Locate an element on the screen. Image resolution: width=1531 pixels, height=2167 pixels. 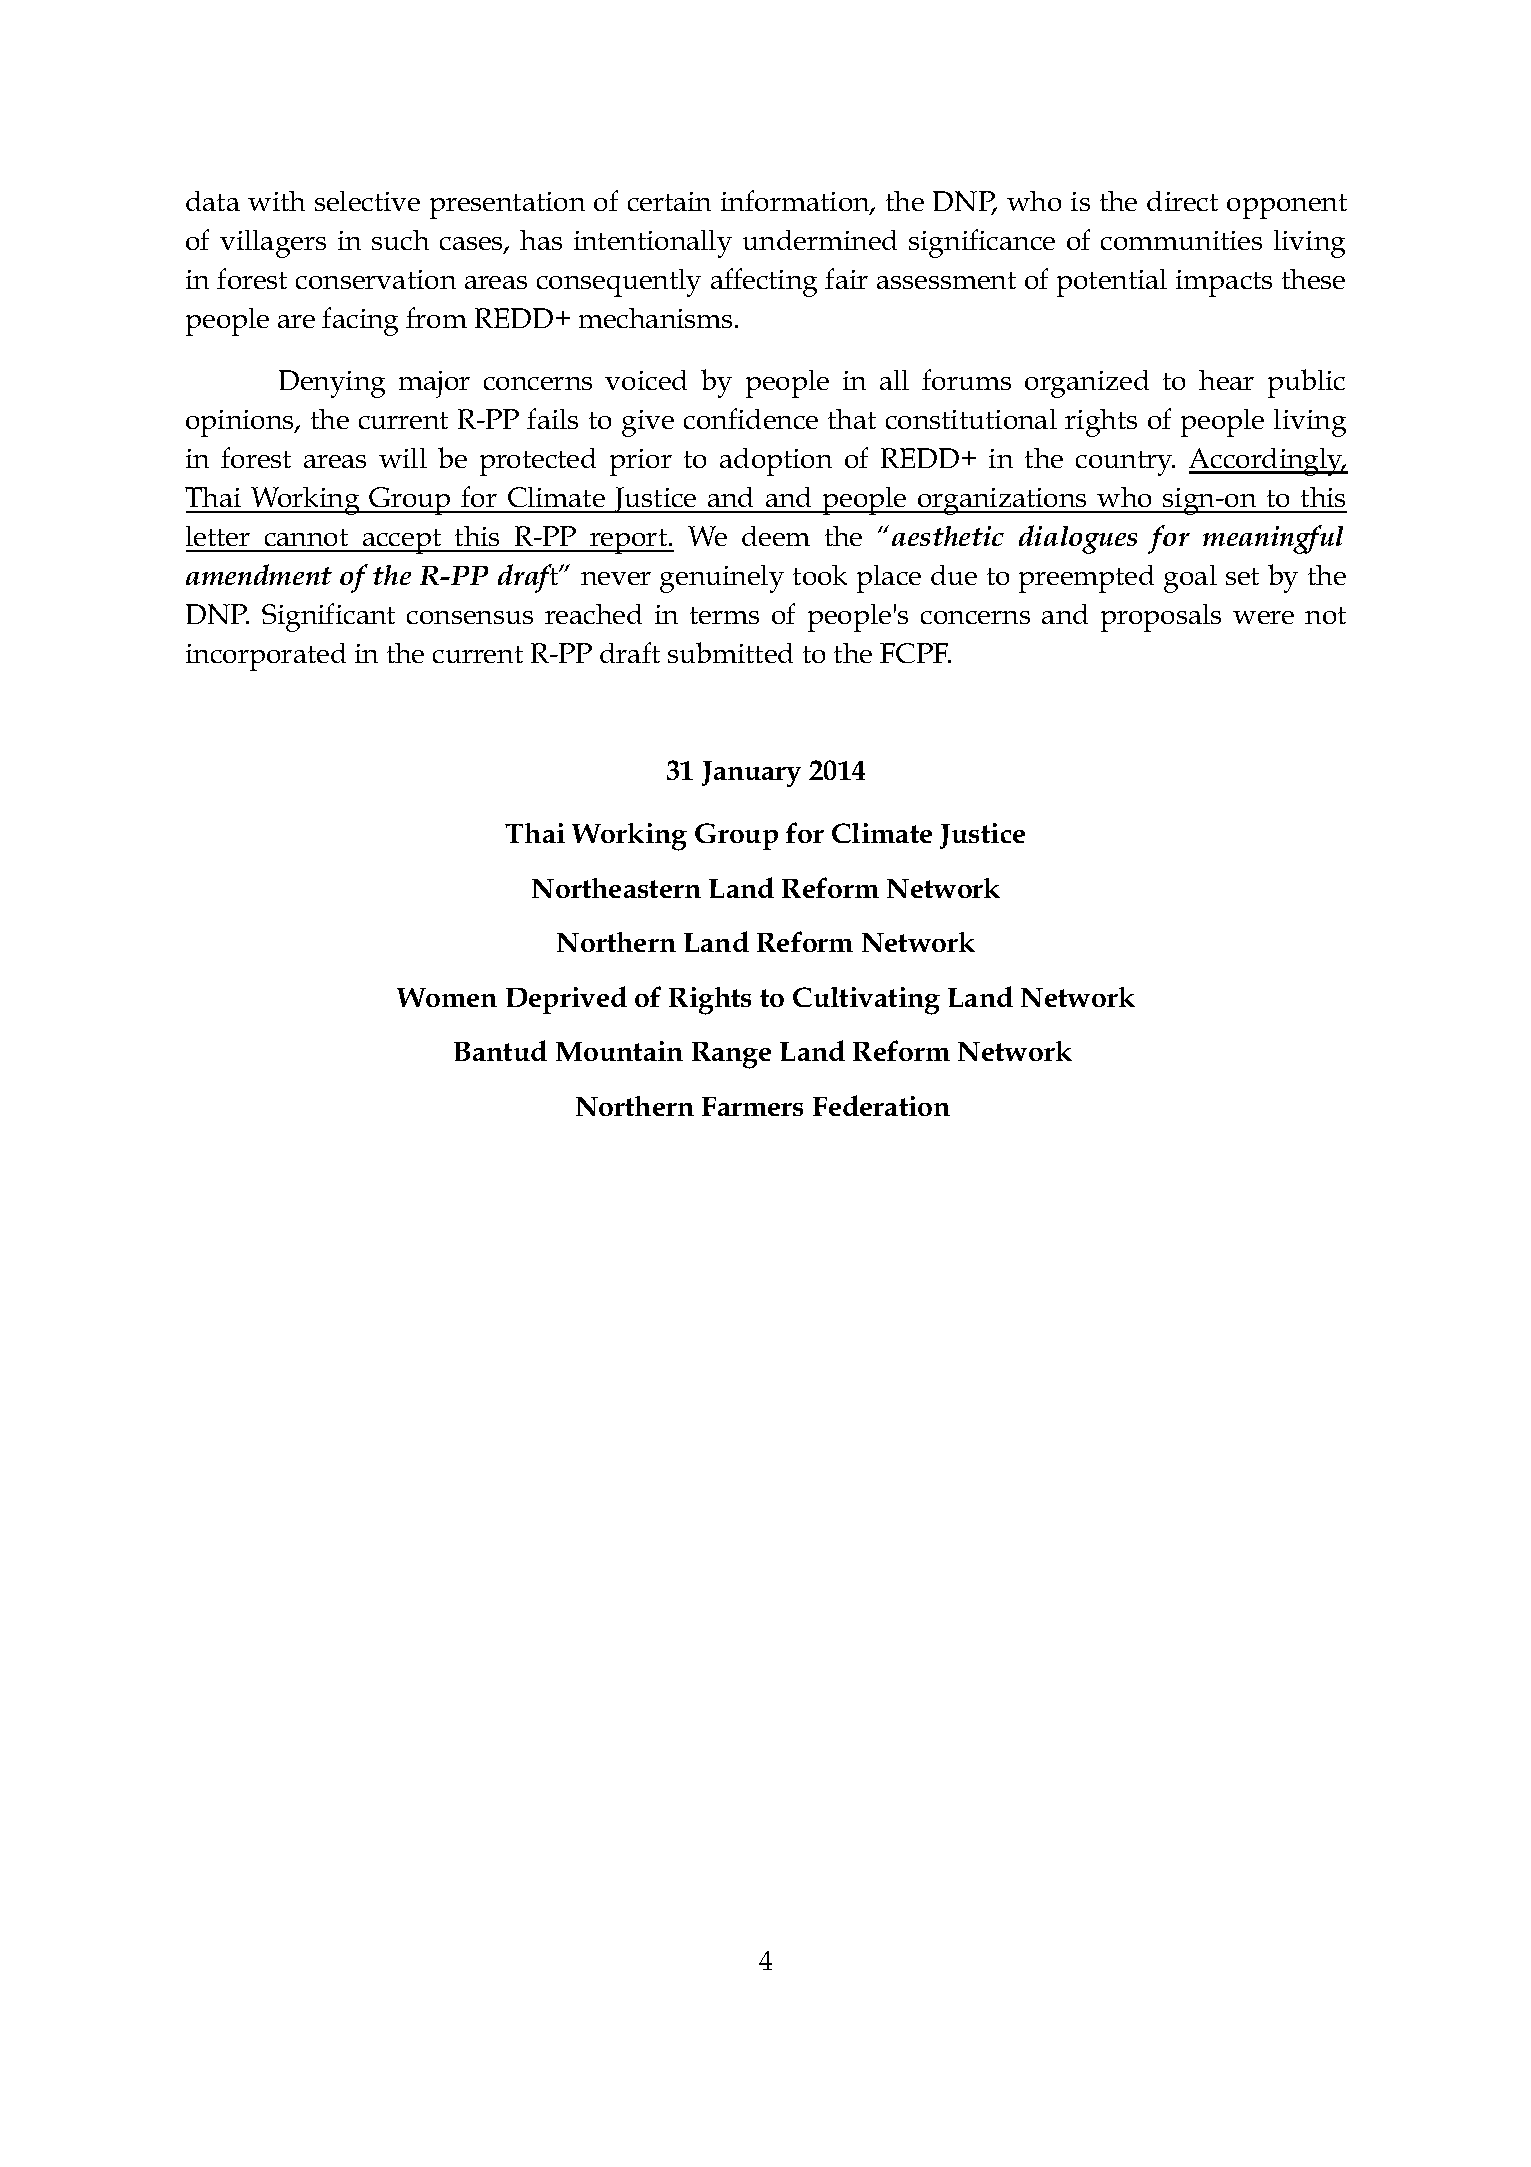
proposals is located at coordinates (1161, 618).
